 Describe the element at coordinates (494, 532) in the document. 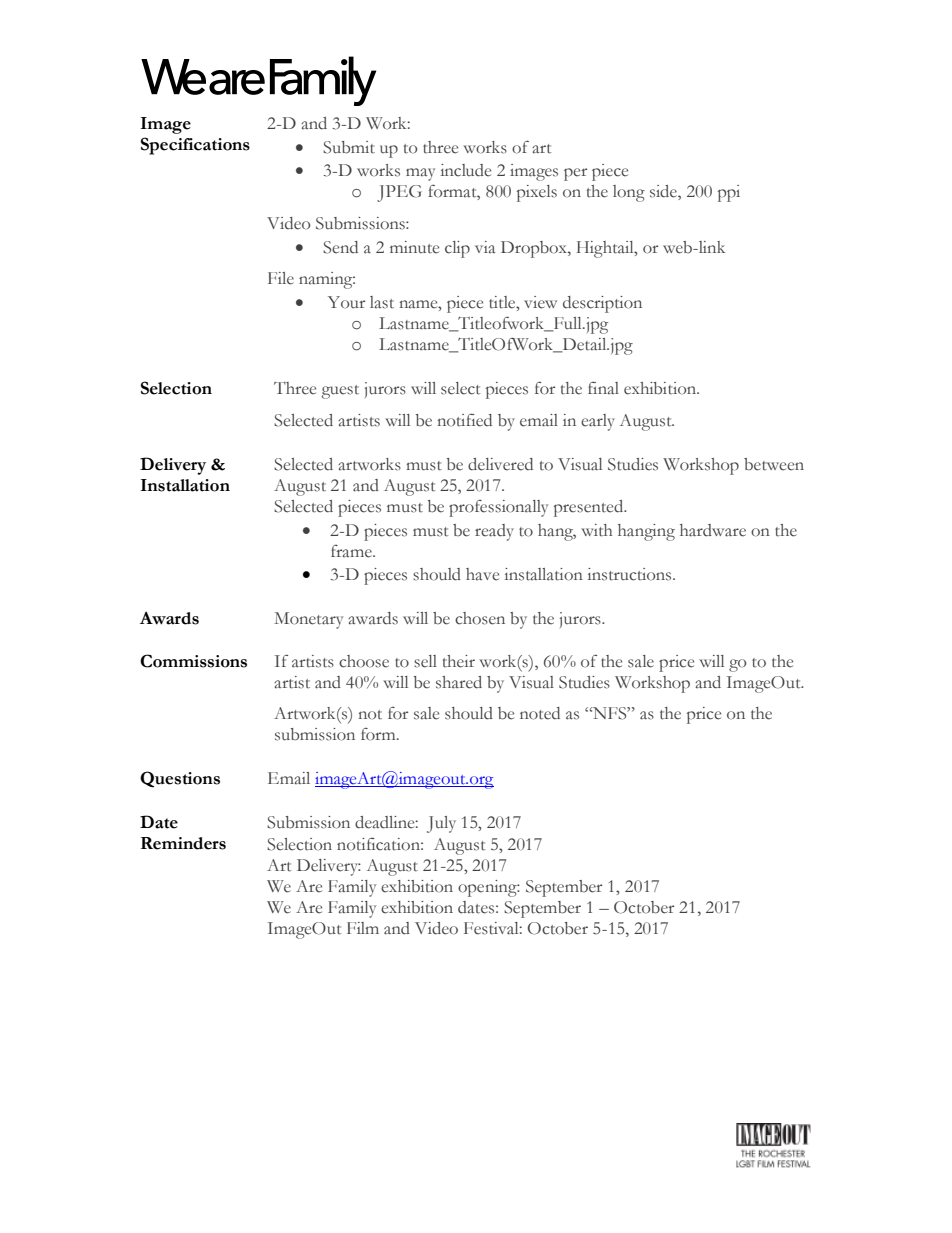

I see `ready` at that location.
